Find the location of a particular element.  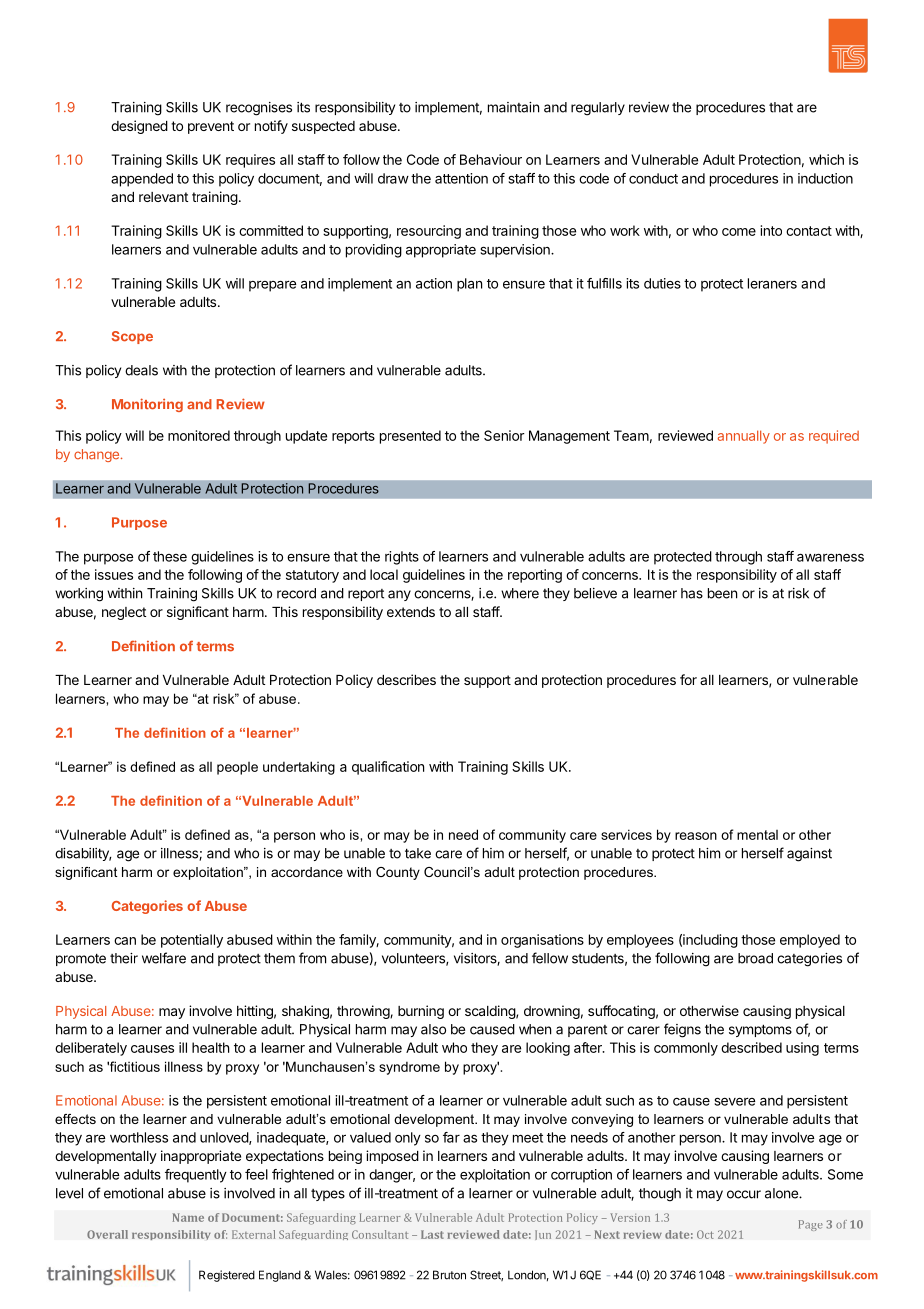

which is located at coordinates (826, 159).
